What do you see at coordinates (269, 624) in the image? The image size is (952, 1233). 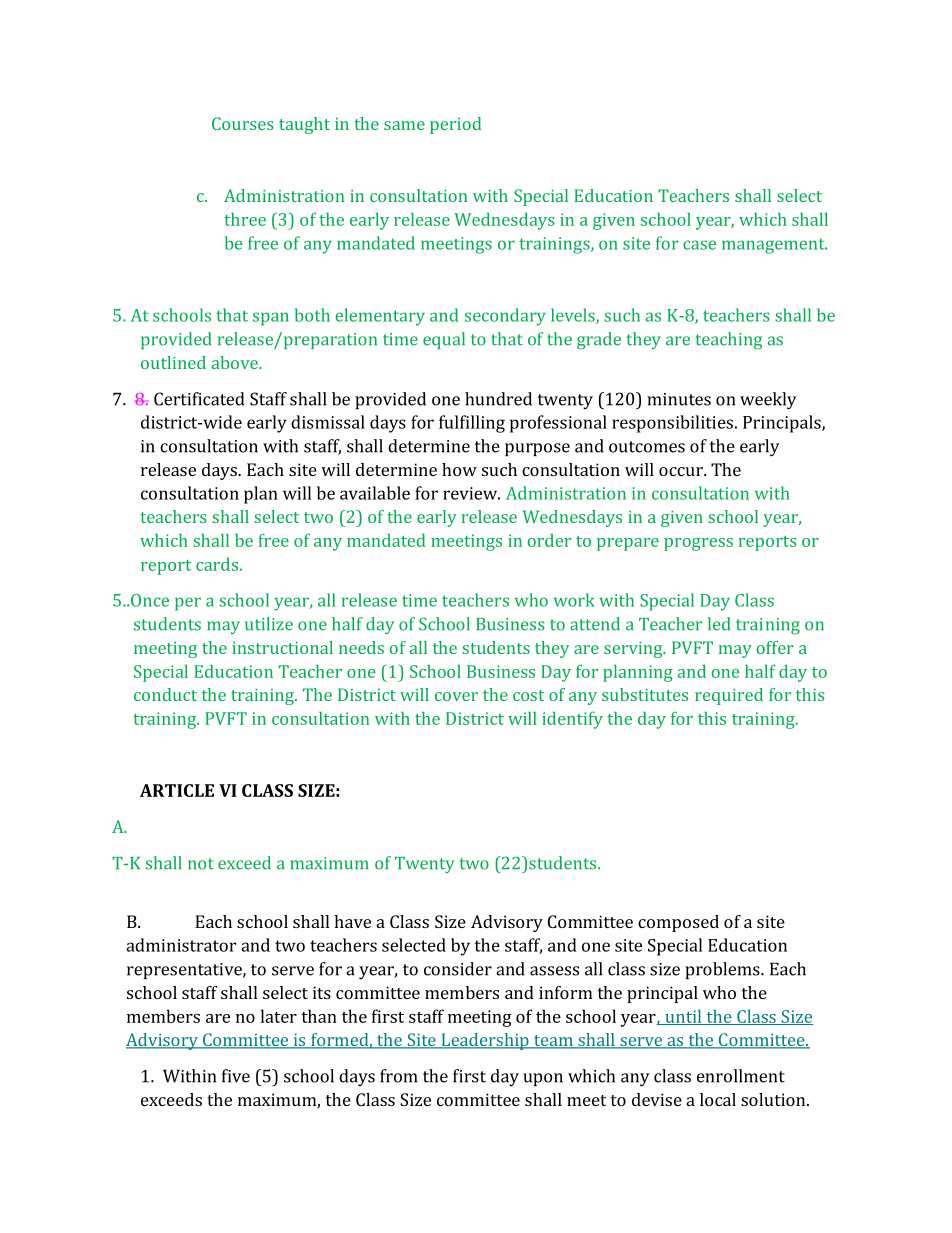 I see `utilize` at bounding box center [269, 624].
